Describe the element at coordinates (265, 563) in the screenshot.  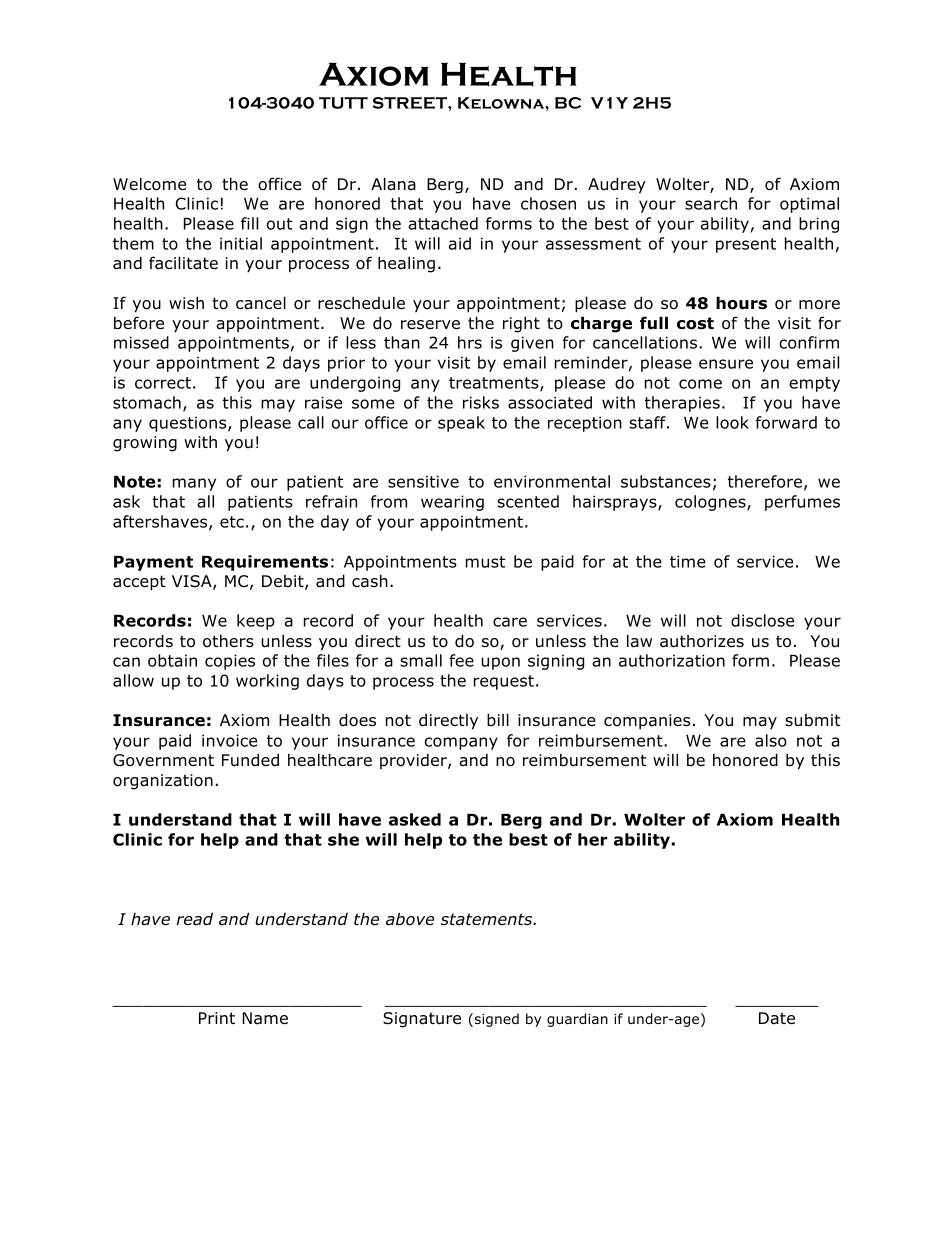
I see `Requirements` at that location.
